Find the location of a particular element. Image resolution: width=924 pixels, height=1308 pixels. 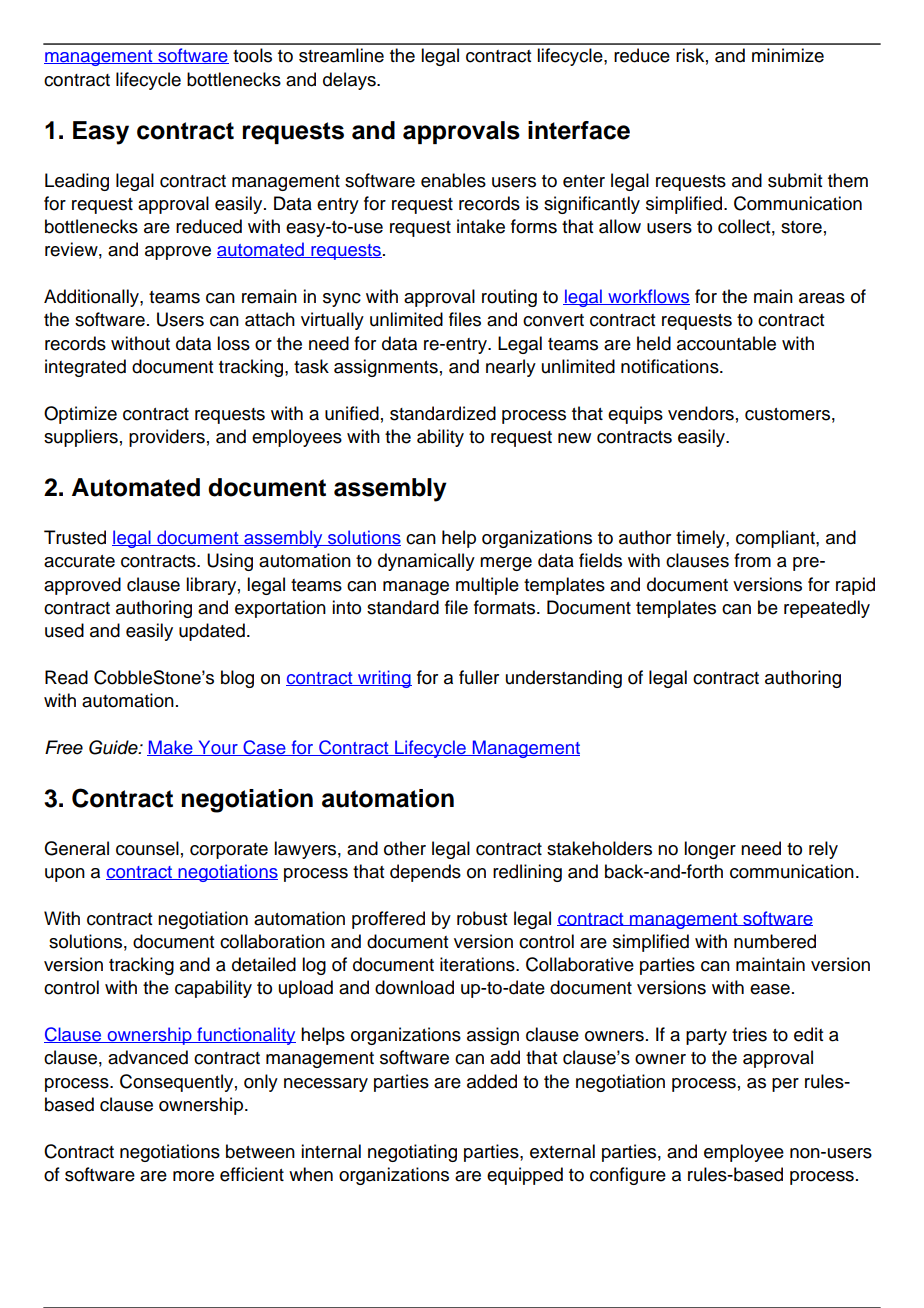

vendors is located at coordinates (701, 413).
